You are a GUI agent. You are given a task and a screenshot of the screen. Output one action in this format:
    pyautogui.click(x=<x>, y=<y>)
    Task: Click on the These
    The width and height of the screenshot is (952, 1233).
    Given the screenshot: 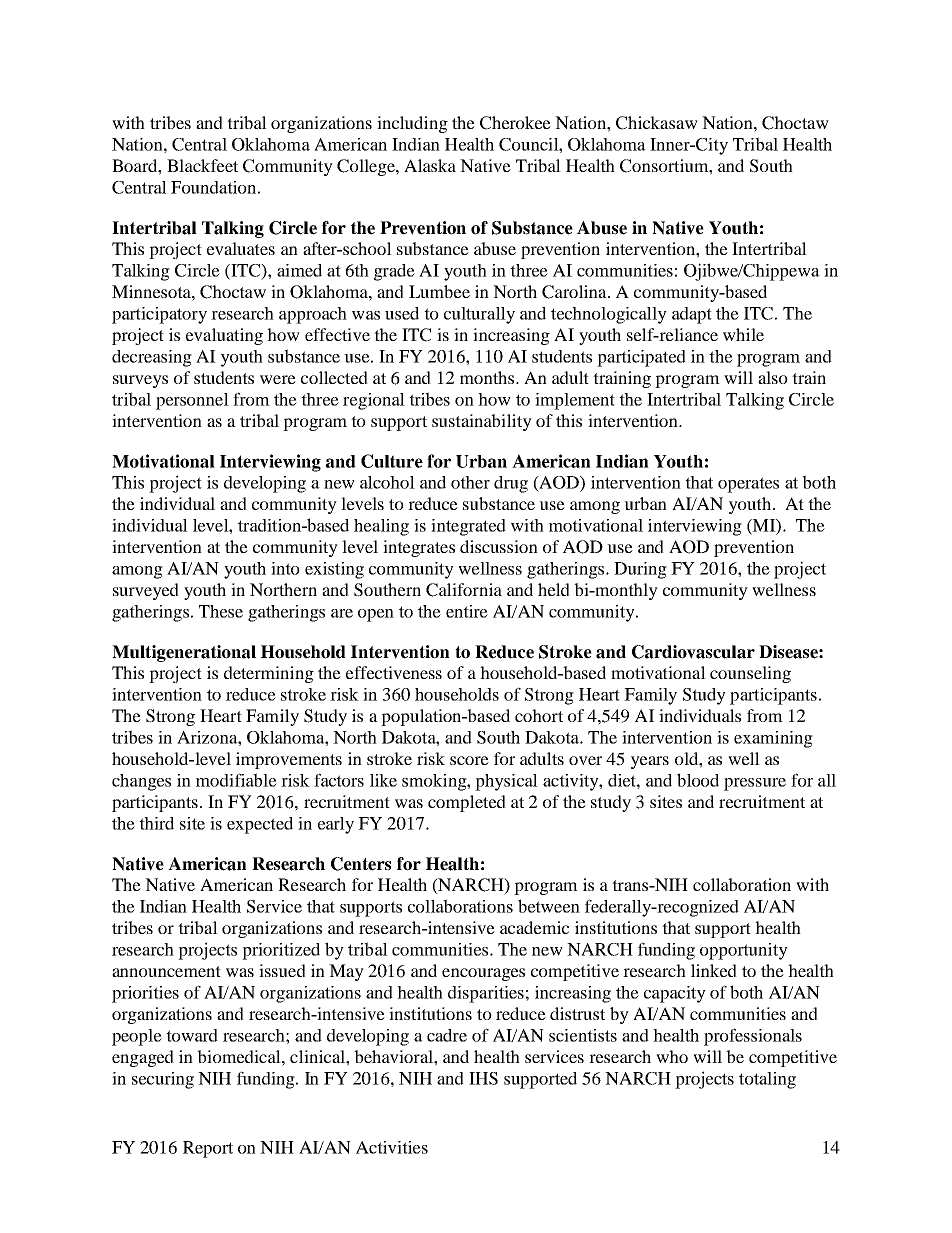 What is the action you would take?
    pyautogui.click(x=221, y=611)
